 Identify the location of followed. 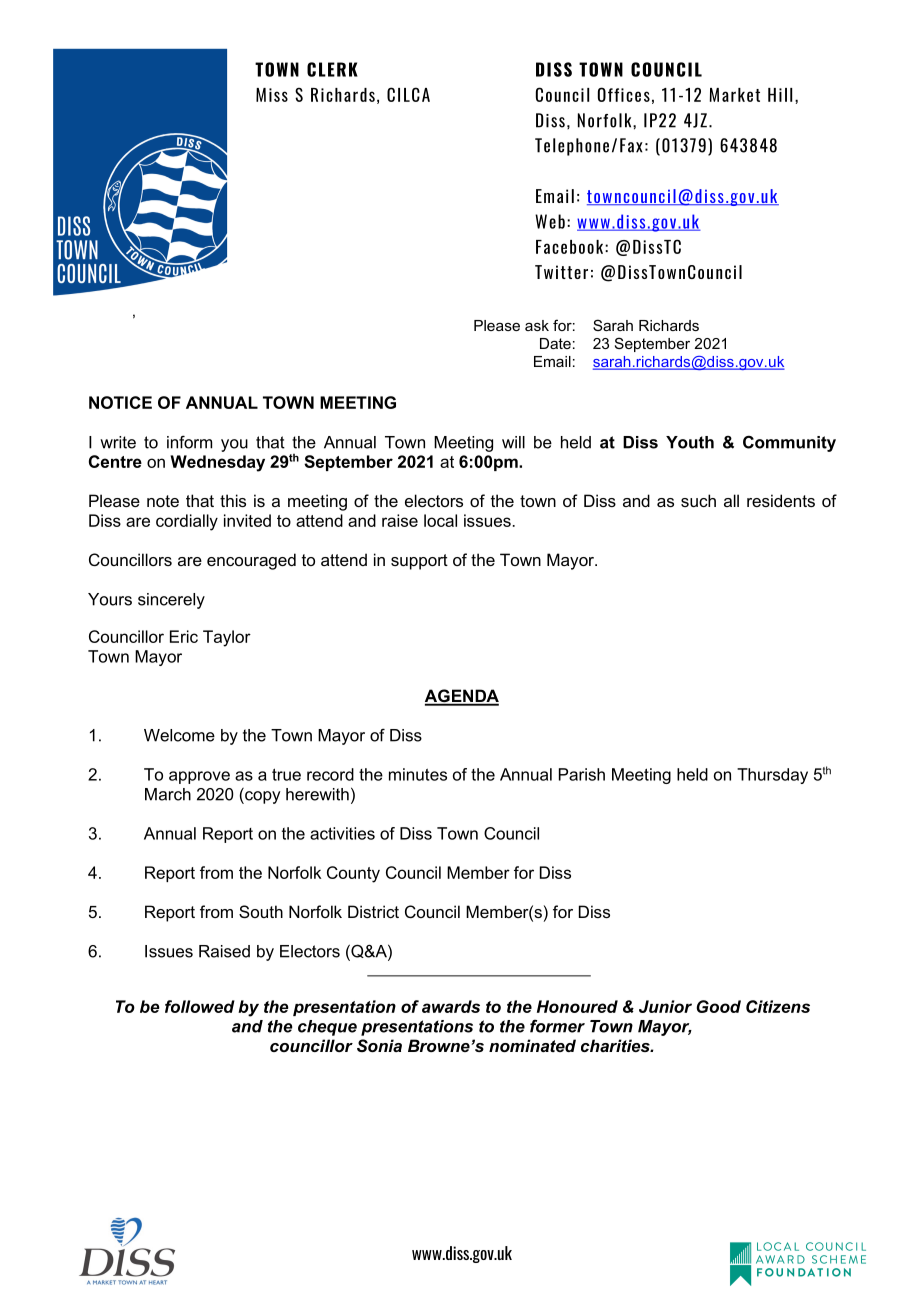
(200, 1006).
